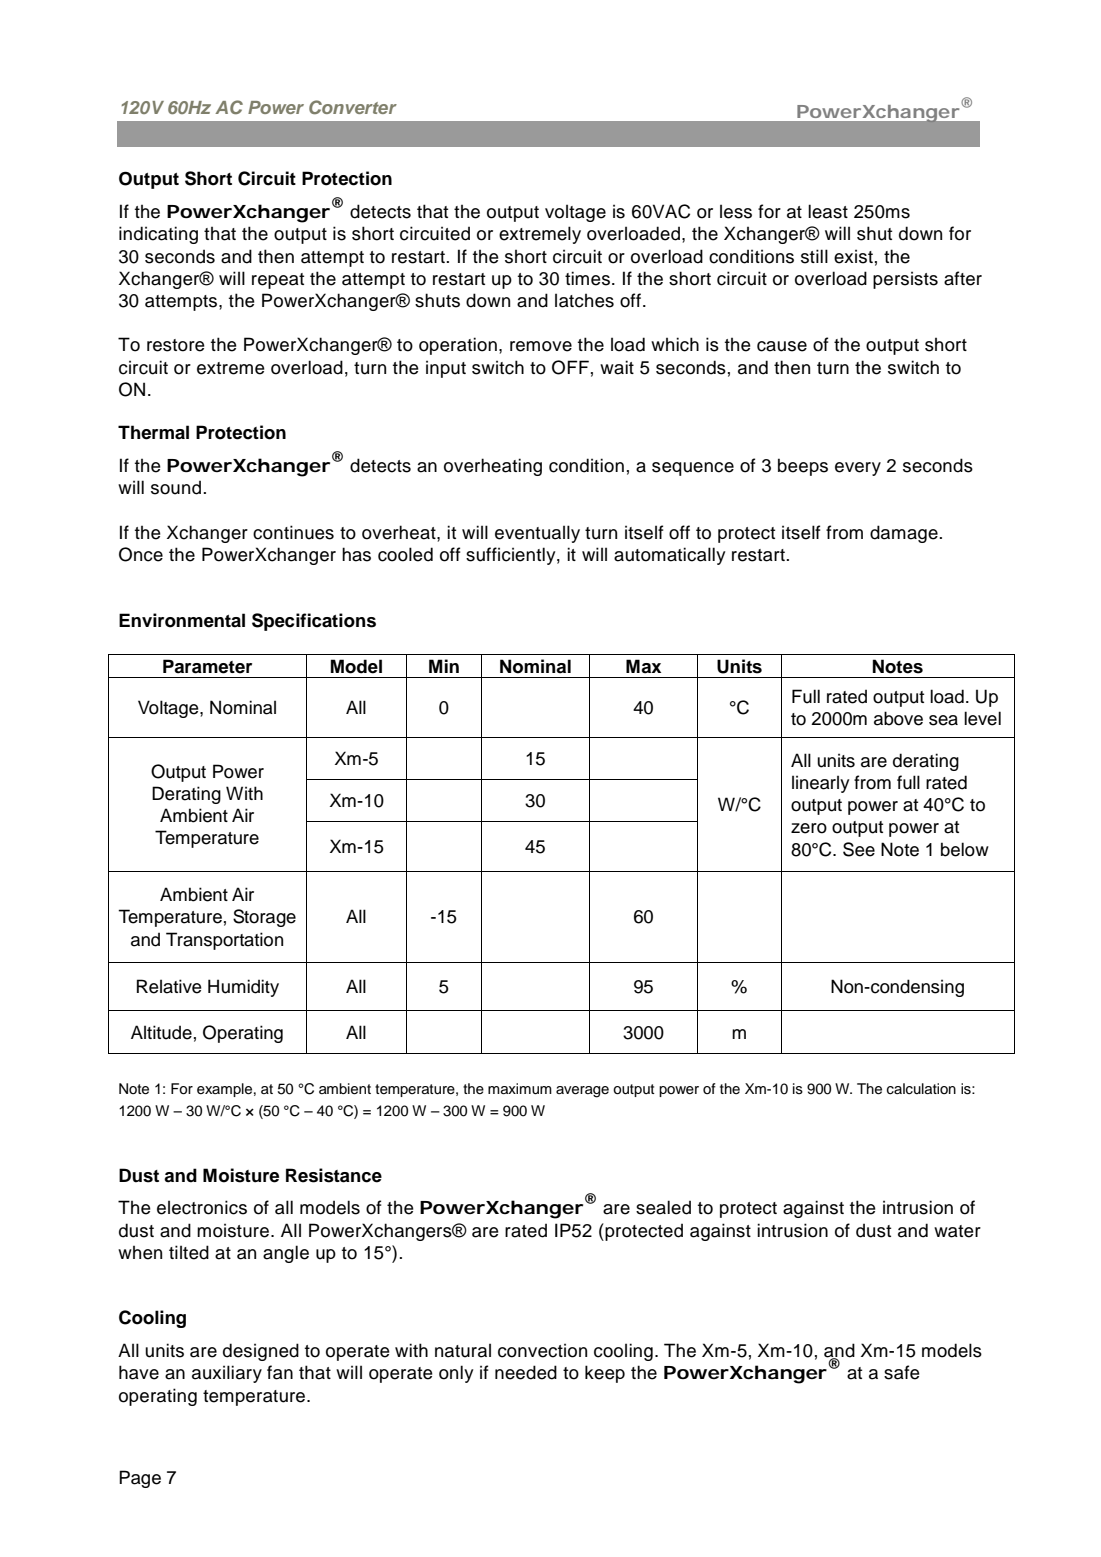 This document has width=1101, height=1557. I want to click on Parameter, so click(207, 666).
